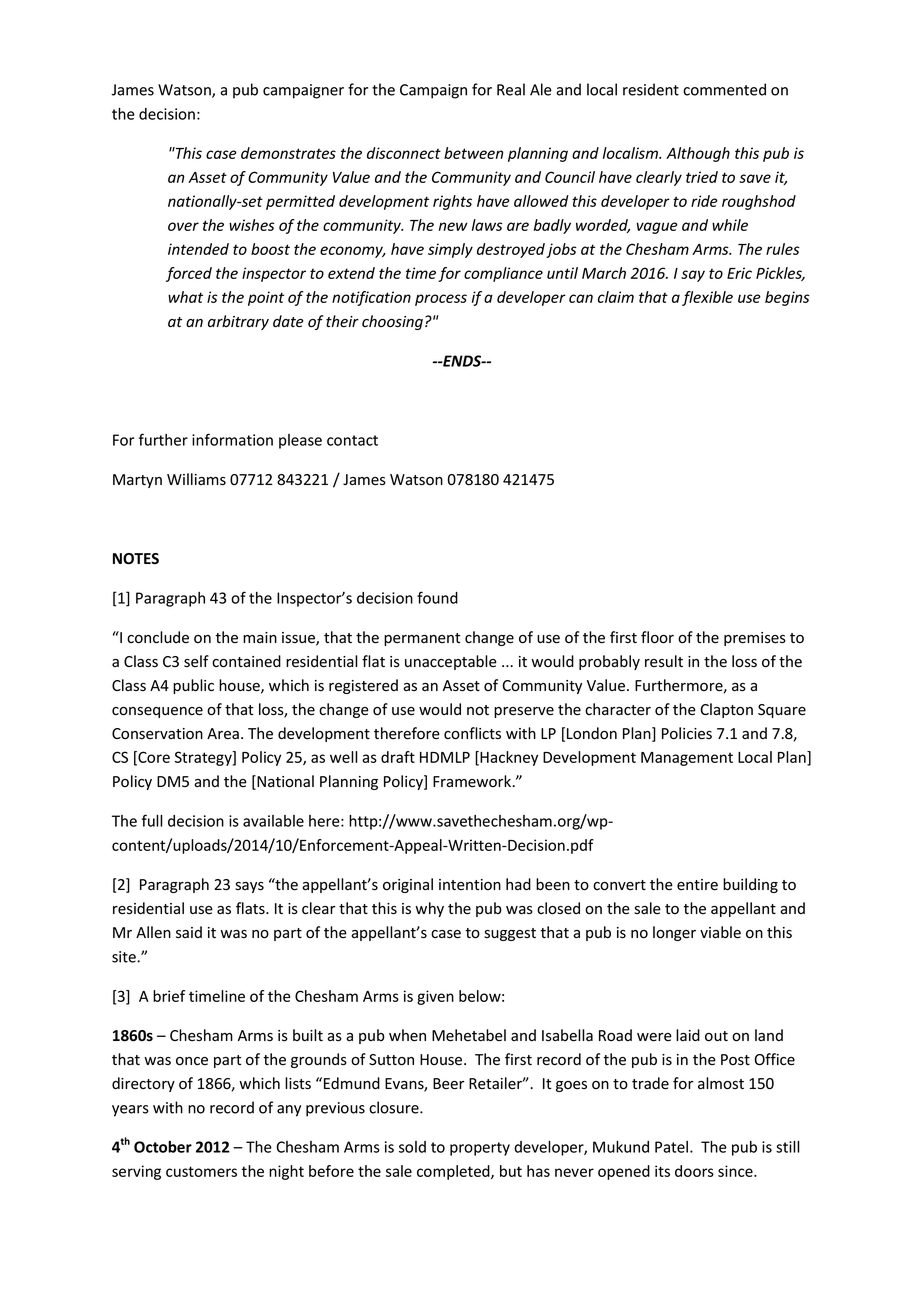  Describe the element at coordinates (152, 820) in the page. I see `full` at that location.
